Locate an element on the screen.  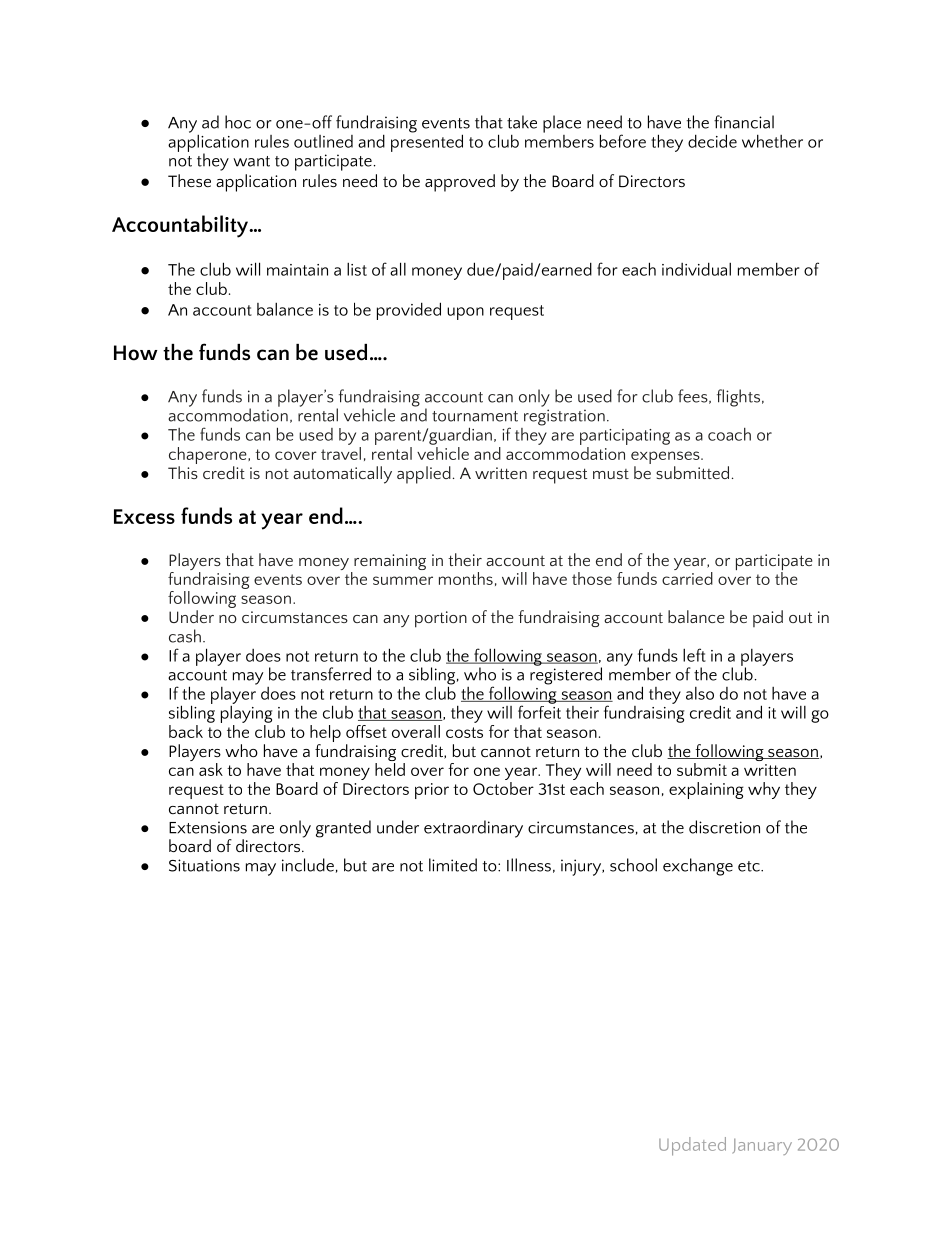
tournament is located at coordinates (475, 416).
